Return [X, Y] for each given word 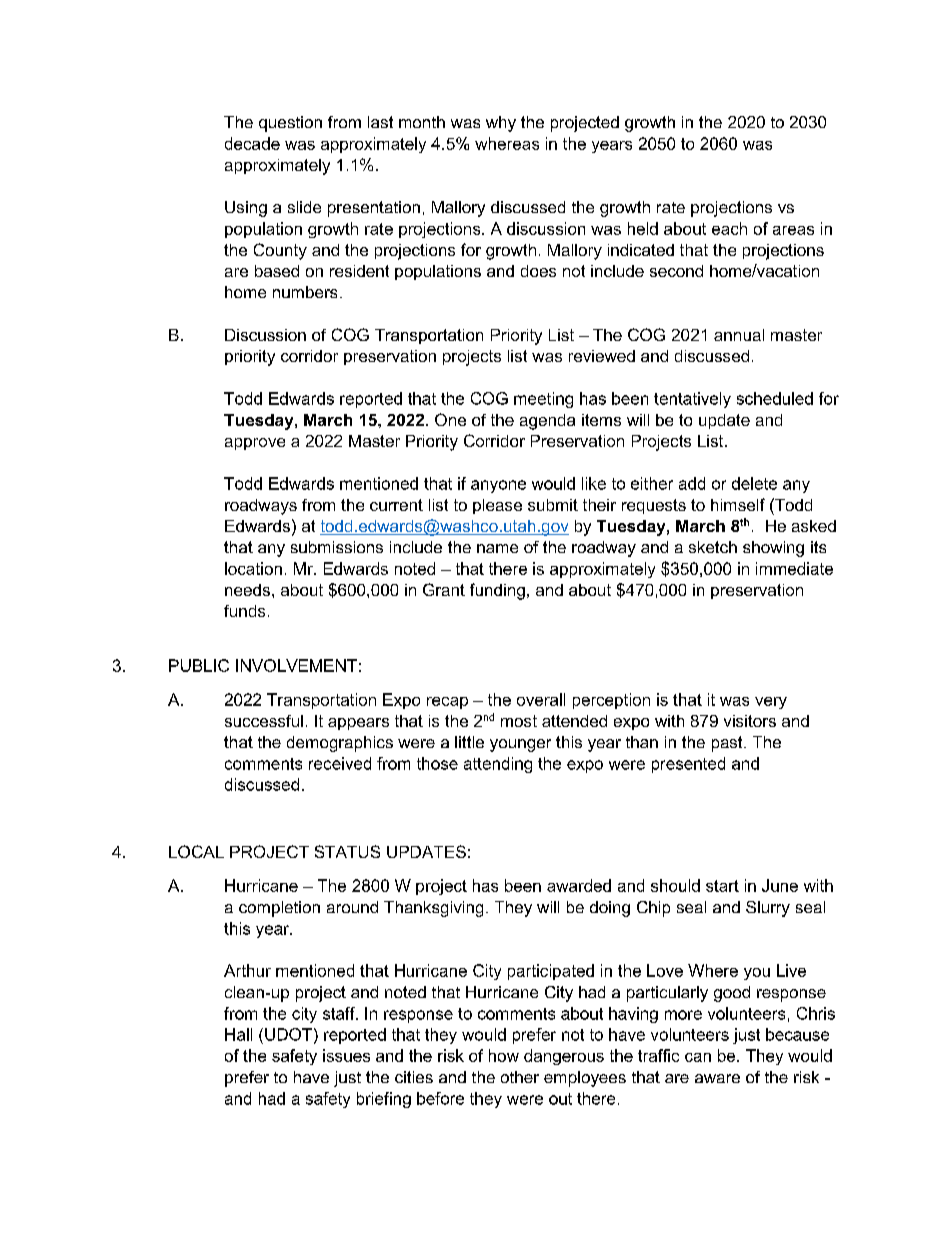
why [501, 124]
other [520, 1077]
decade [252, 143]
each [729, 228]
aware [717, 1078]
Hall [238, 1034]
